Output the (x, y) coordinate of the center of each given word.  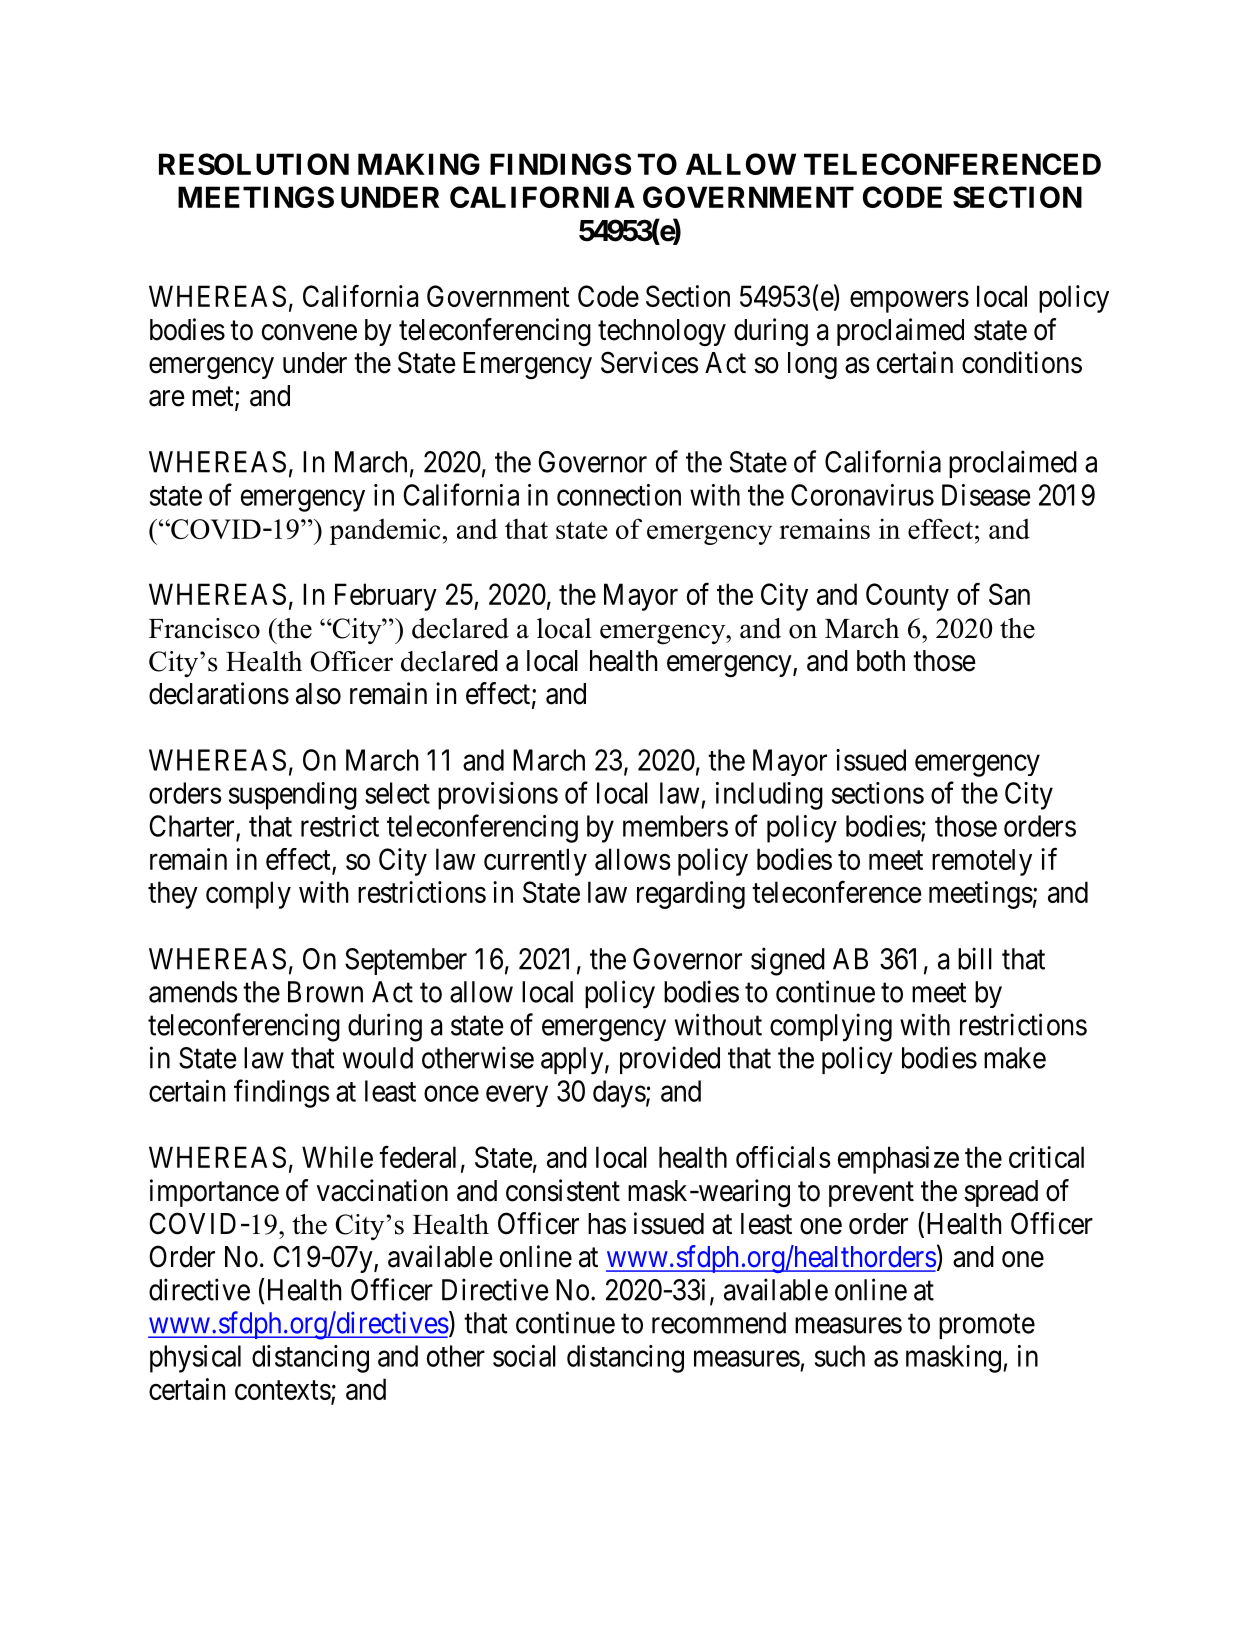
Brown (325, 992)
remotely (982, 862)
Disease (986, 495)
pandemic (385, 531)
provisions (498, 796)
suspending (293, 796)
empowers (909, 302)
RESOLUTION (254, 164)
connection (619, 495)
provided (670, 1060)
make (1015, 1058)
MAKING (419, 164)
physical (195, 1359)
